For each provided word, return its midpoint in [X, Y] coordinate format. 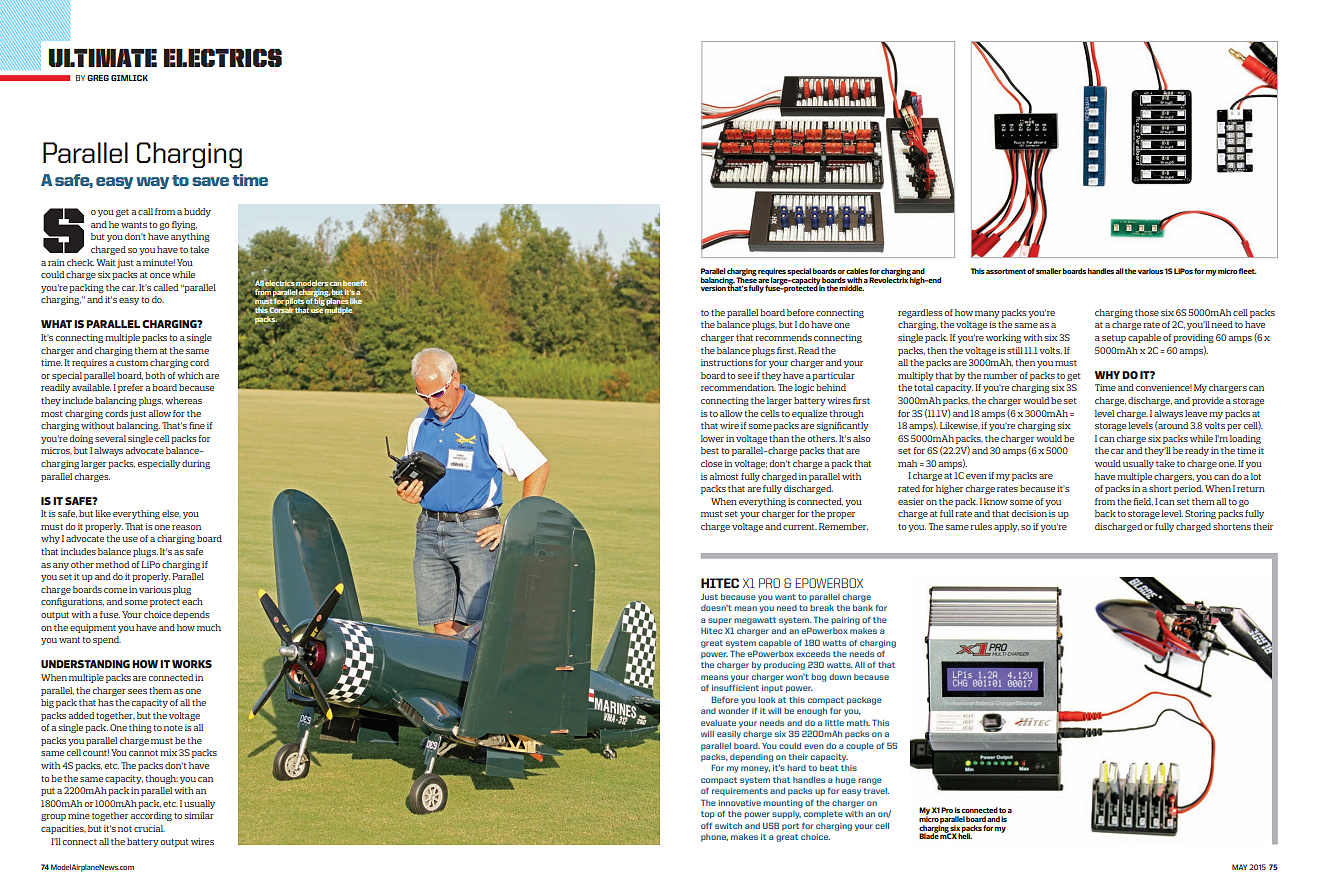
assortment [1006, 271]
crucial [149, 828]
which [190, 375]
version [713, 288]
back [1105, 513]
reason [186, 527]
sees [137, 691]
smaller [1049, 271]
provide [1208, 401]
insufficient [735, 687]
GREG [98, 78]
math [858, 723]
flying [184, 225]
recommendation [738, 387]
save [210, 181]
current [800, 527]
